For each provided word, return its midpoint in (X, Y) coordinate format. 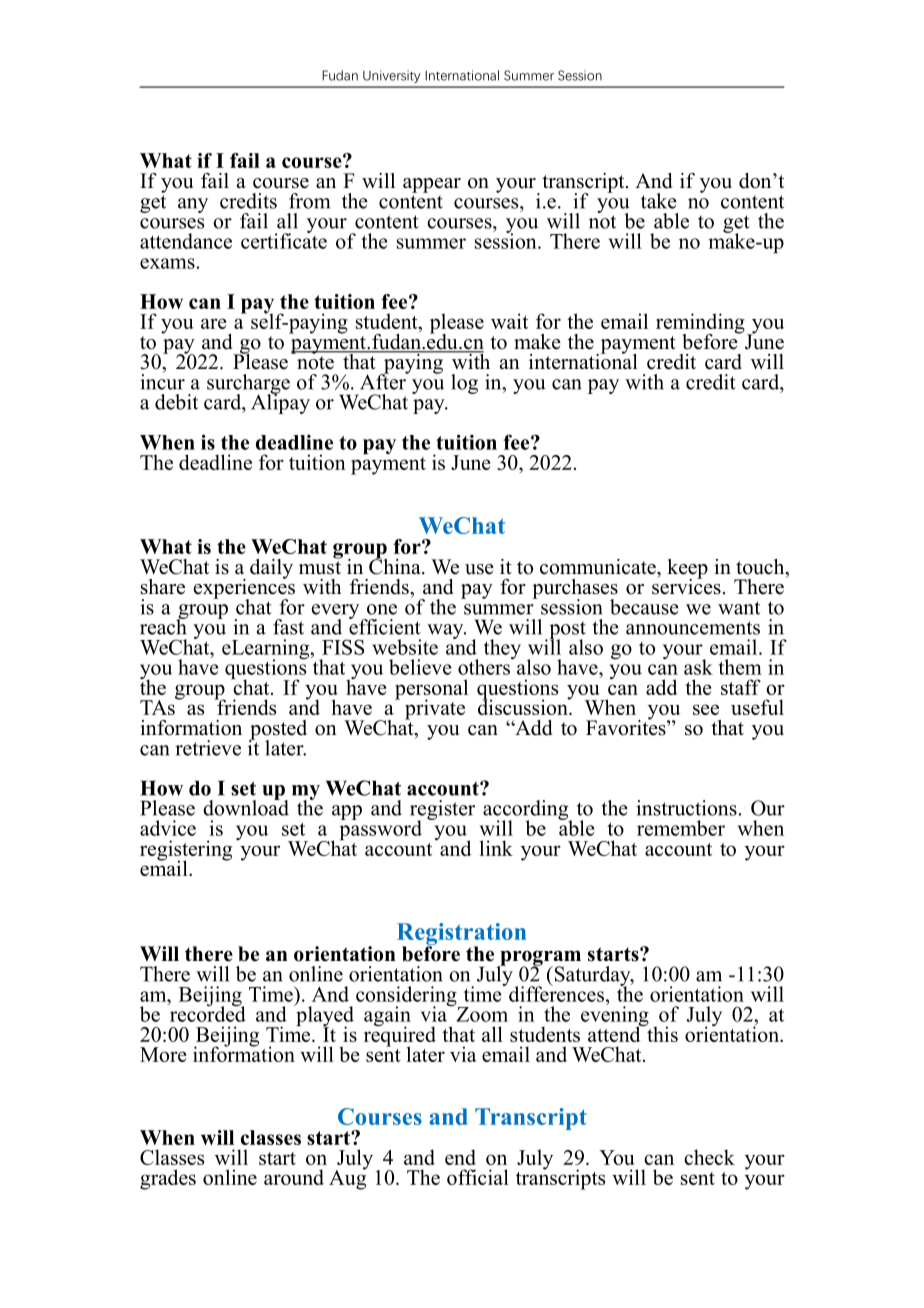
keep (687, 570)
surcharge (248, 385)
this (661, 1033)
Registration (461, 935)
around (294, 1177)
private (435, 709)
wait (509, 321)
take (659, 201)
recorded (206, 1013)
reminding (700, 324)
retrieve (208, 748)
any (193, 205)
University (392, 76)
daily (271, 569)
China (396, 565)
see (706, 709)
